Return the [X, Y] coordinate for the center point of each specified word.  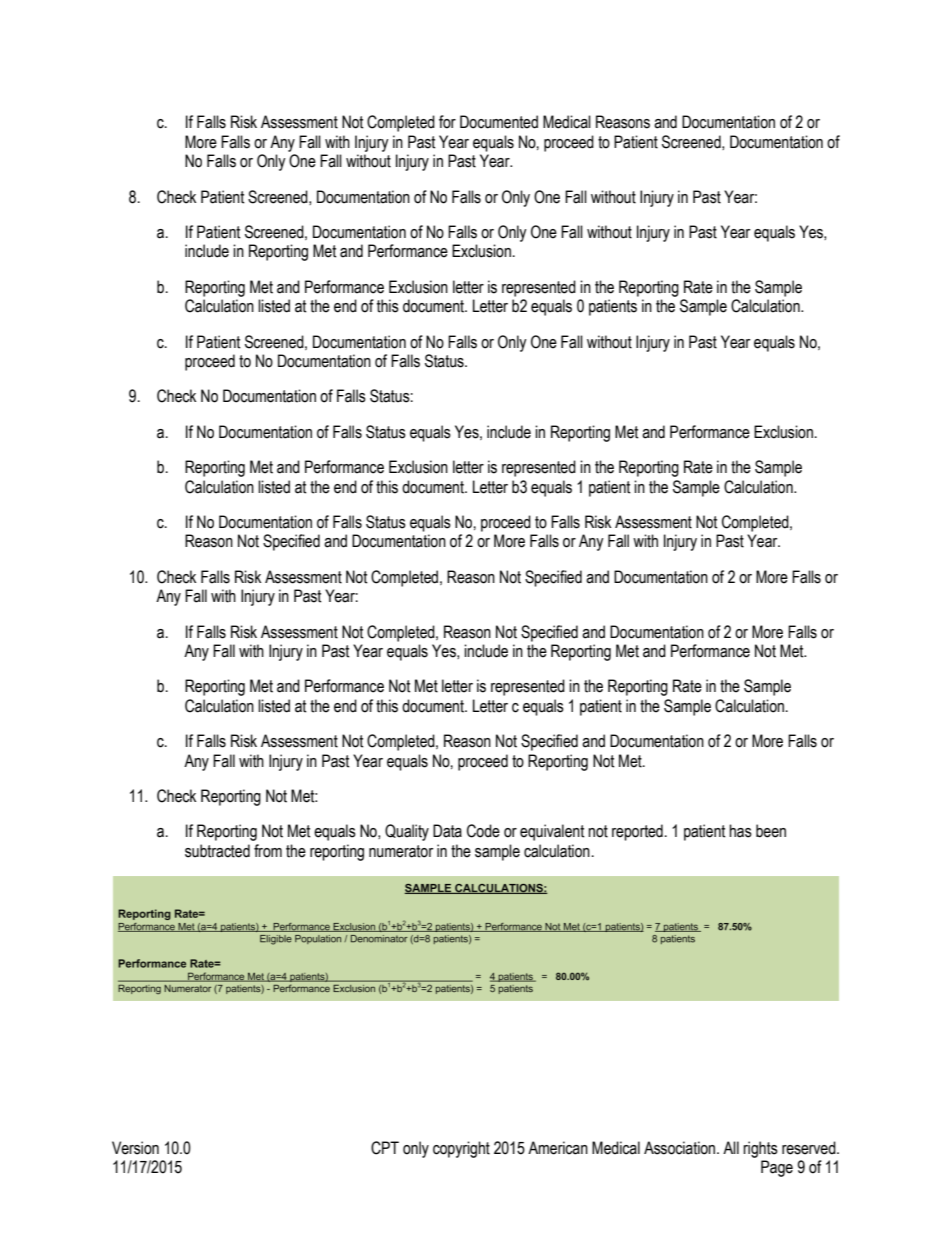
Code [483, 831]
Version [135, 1148]
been [771, 831]
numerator [401, 851]
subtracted [217, 851]
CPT [385, 1148]
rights [760, 1149]
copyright [461, 1149]
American [558, 1148]
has [740, 831]
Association [681, 1148]
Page [777, 1168]
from [268, 851]
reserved [810, 1148]
